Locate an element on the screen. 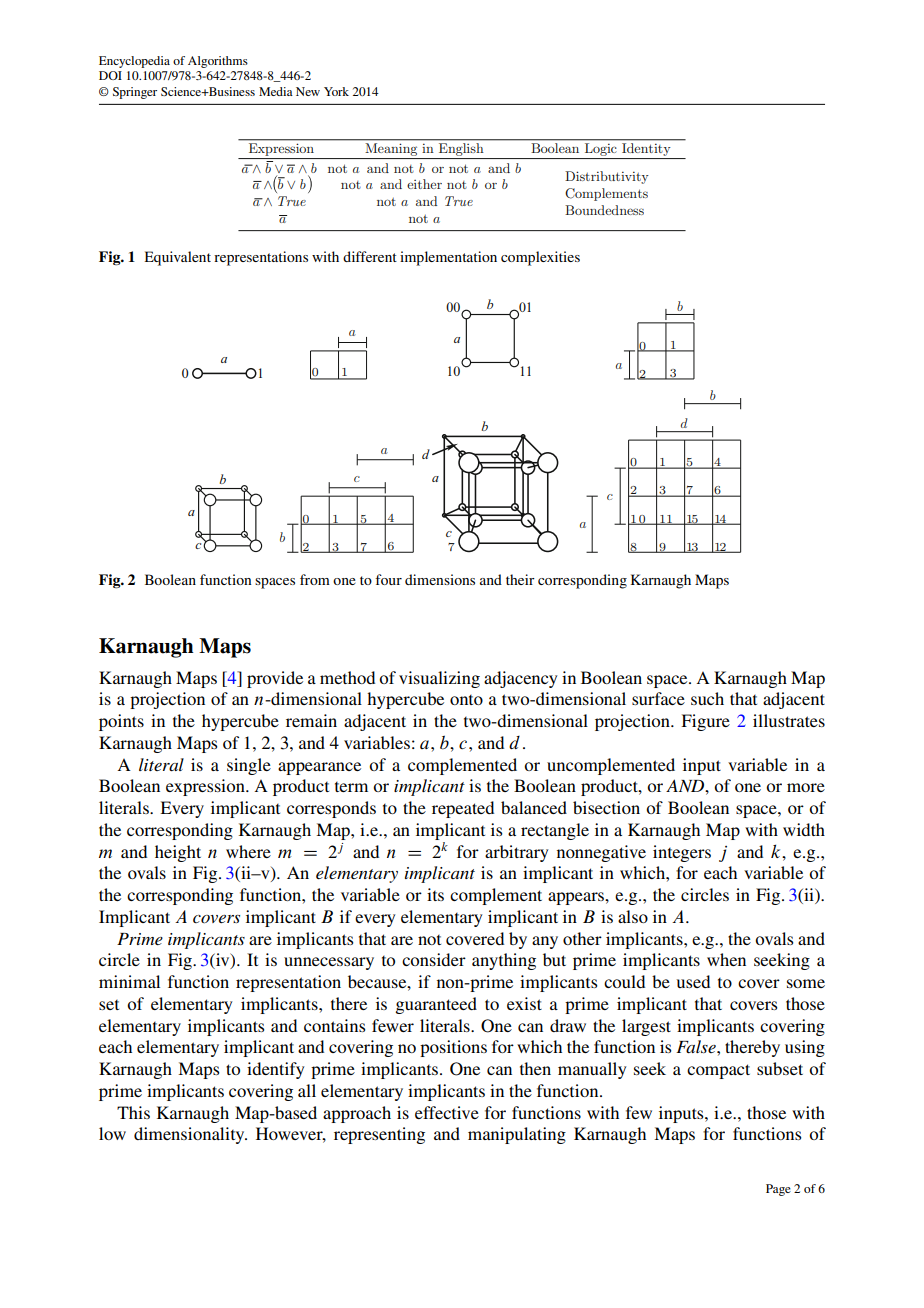 Image resolution: width=924 pixels, height=1308 pixels. their is located at coordinates (520, 579).
